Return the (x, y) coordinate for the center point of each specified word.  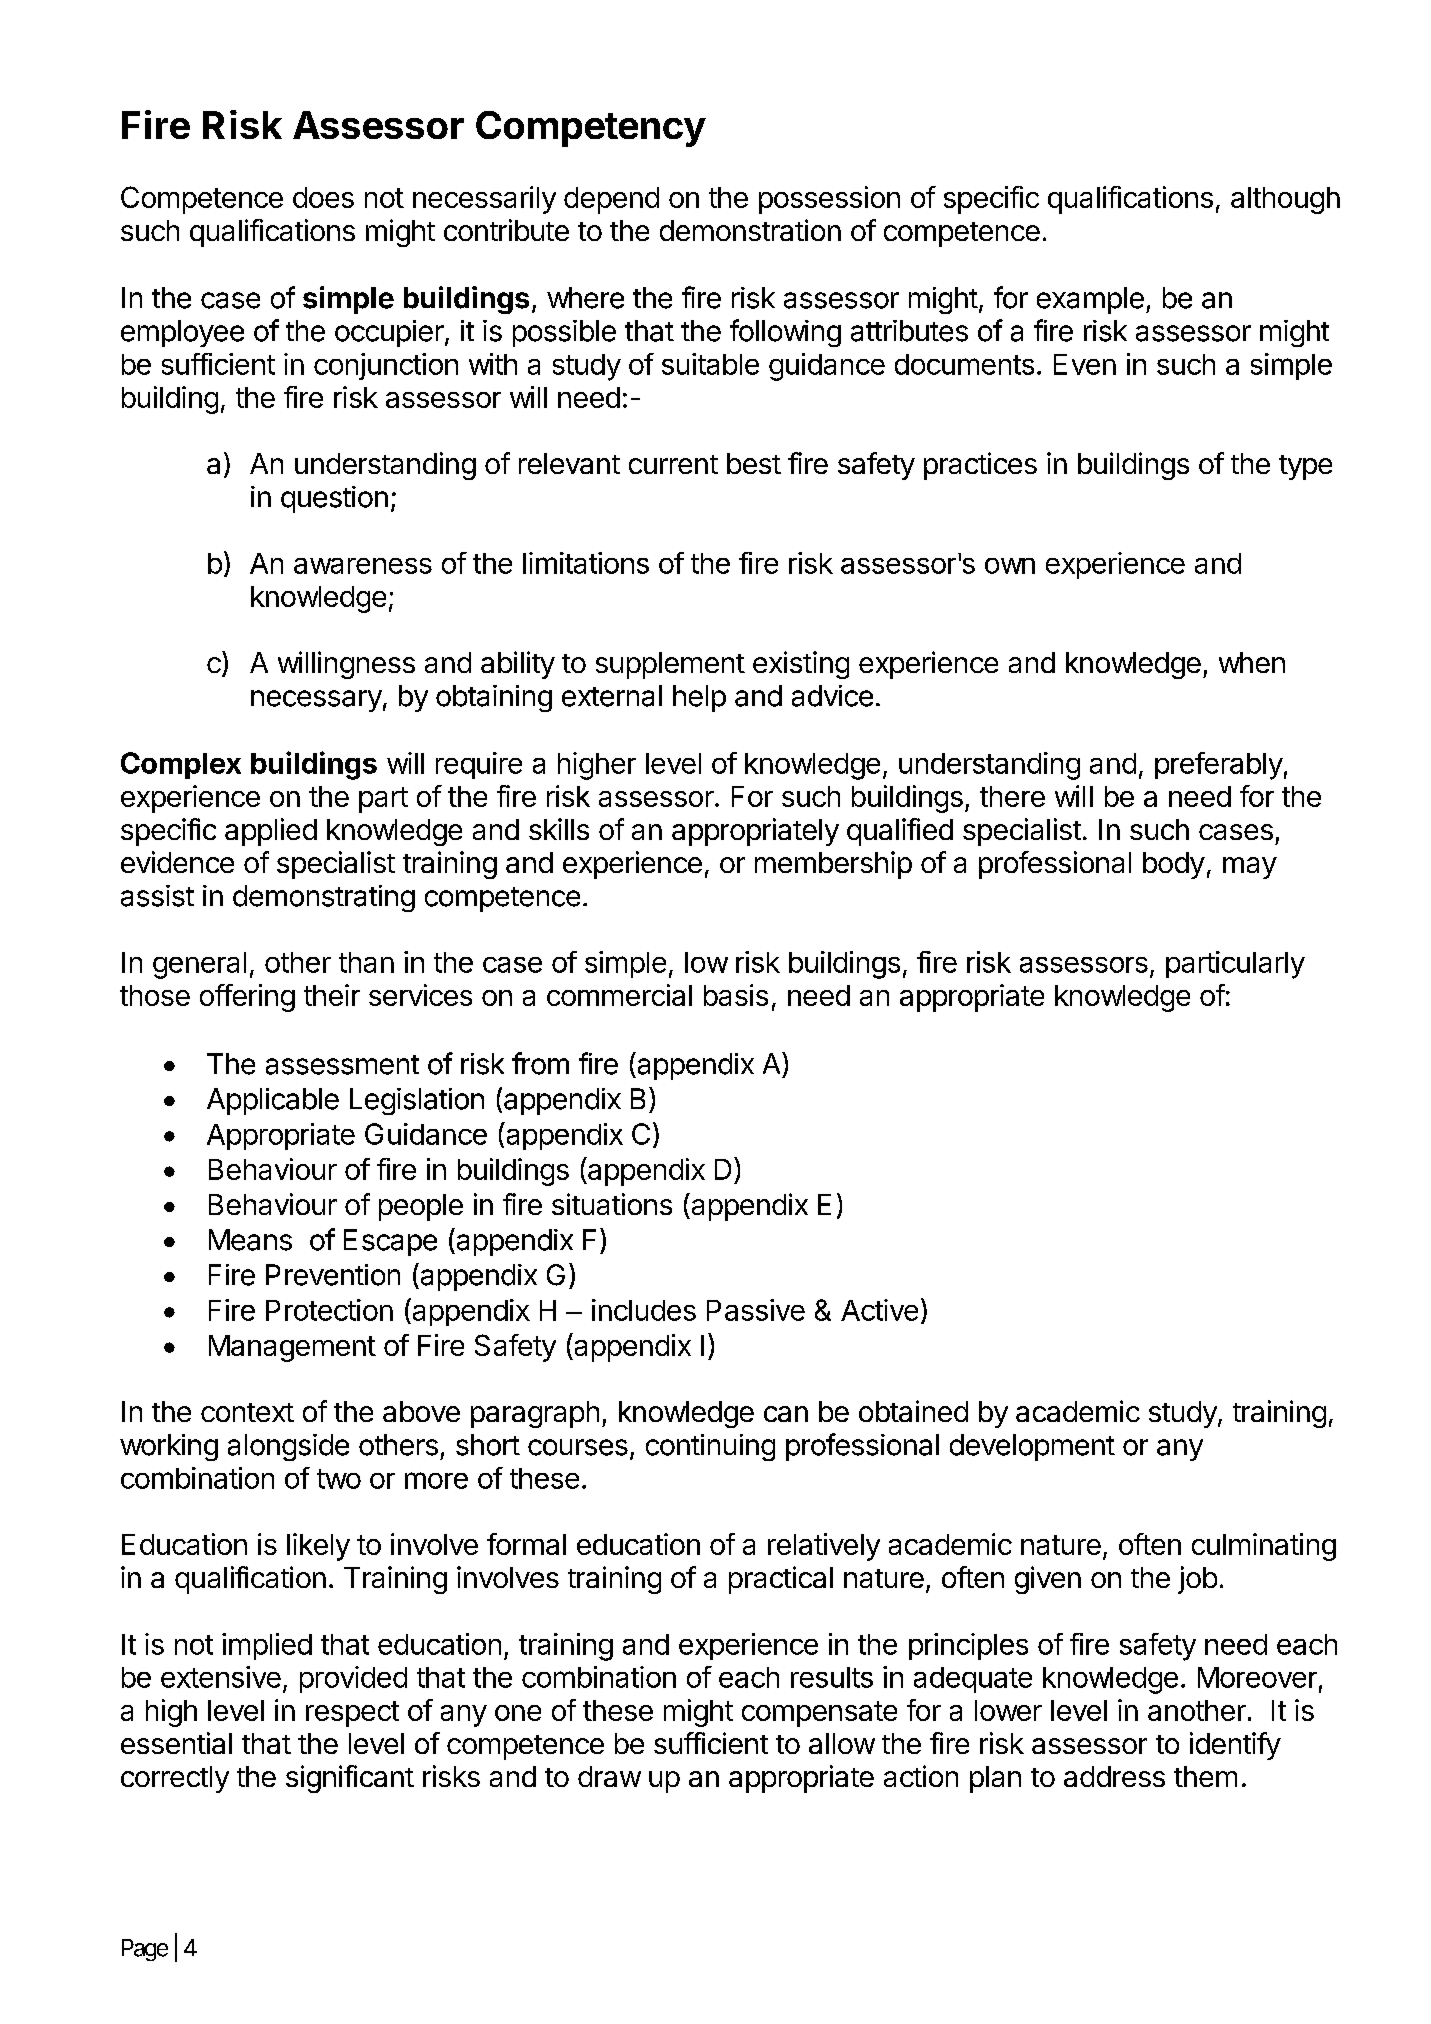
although (1285, 200)
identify (1235, 1746)
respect (352, 1714)
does (323, 197)
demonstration (750, 230)
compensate (819, 1714)
